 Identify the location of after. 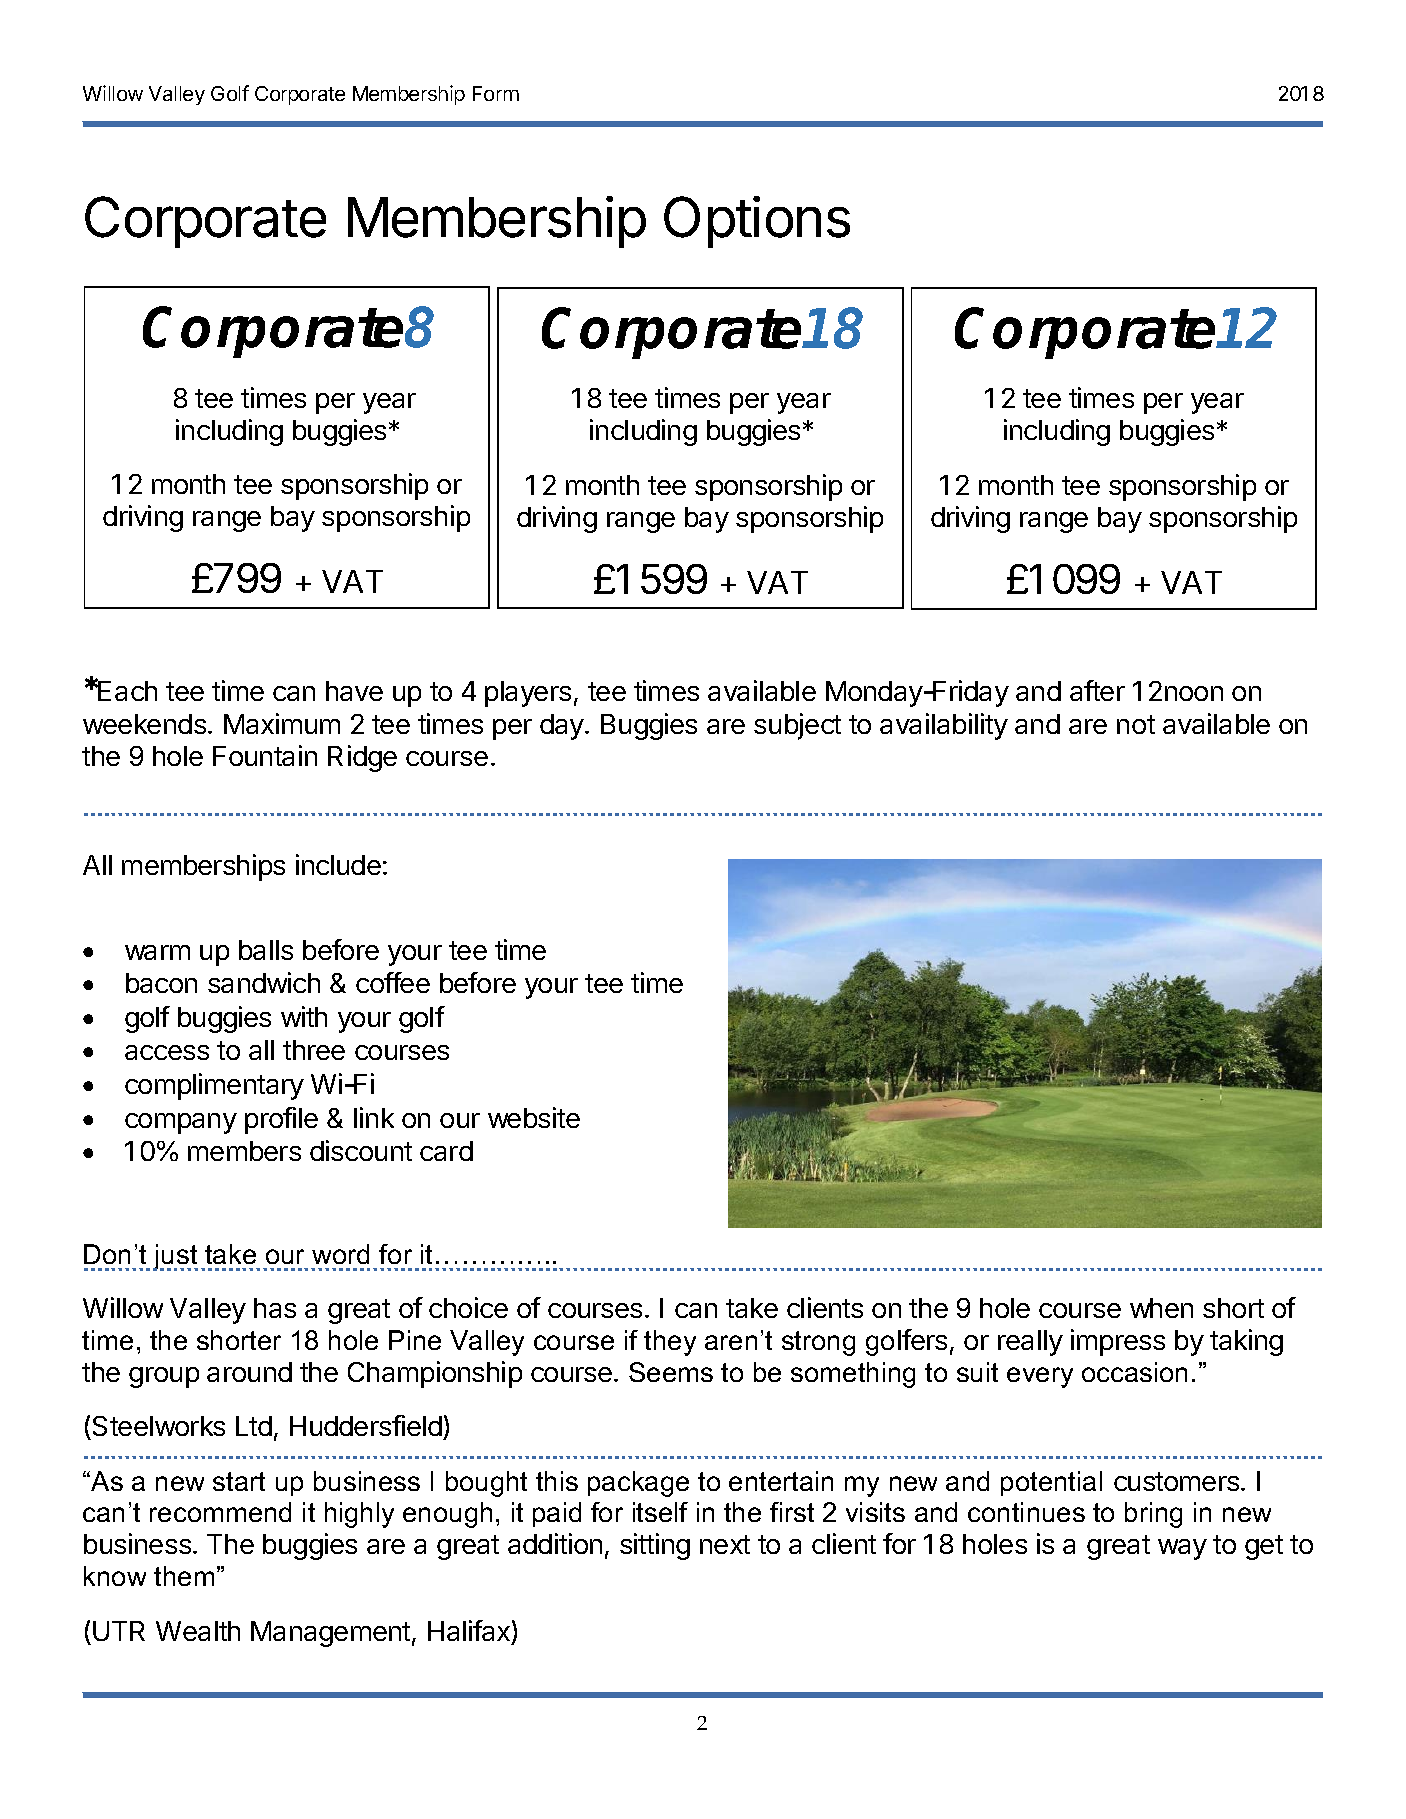
(1097, 690).
